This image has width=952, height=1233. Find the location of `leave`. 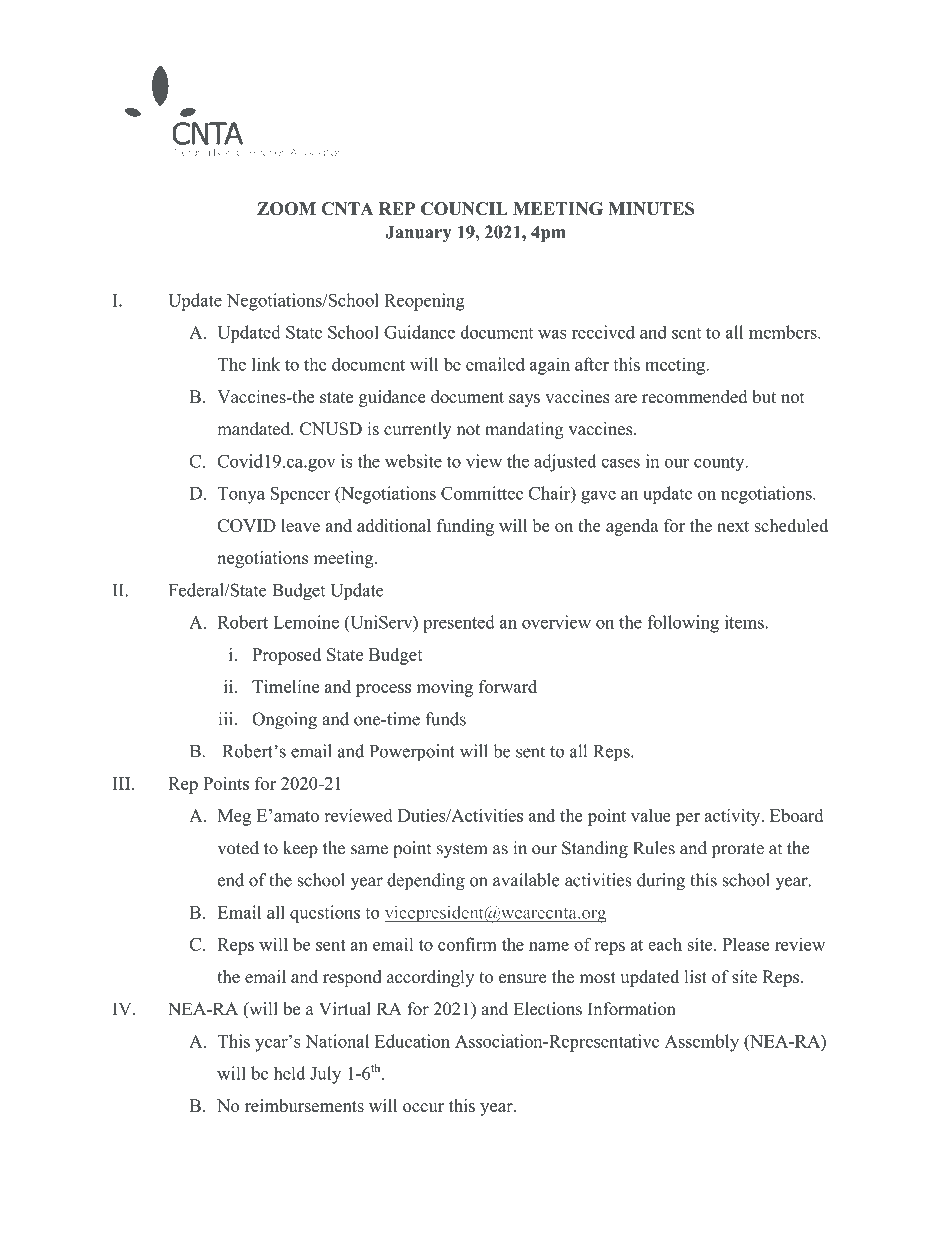

leave is located at coordinates (300, 525).
